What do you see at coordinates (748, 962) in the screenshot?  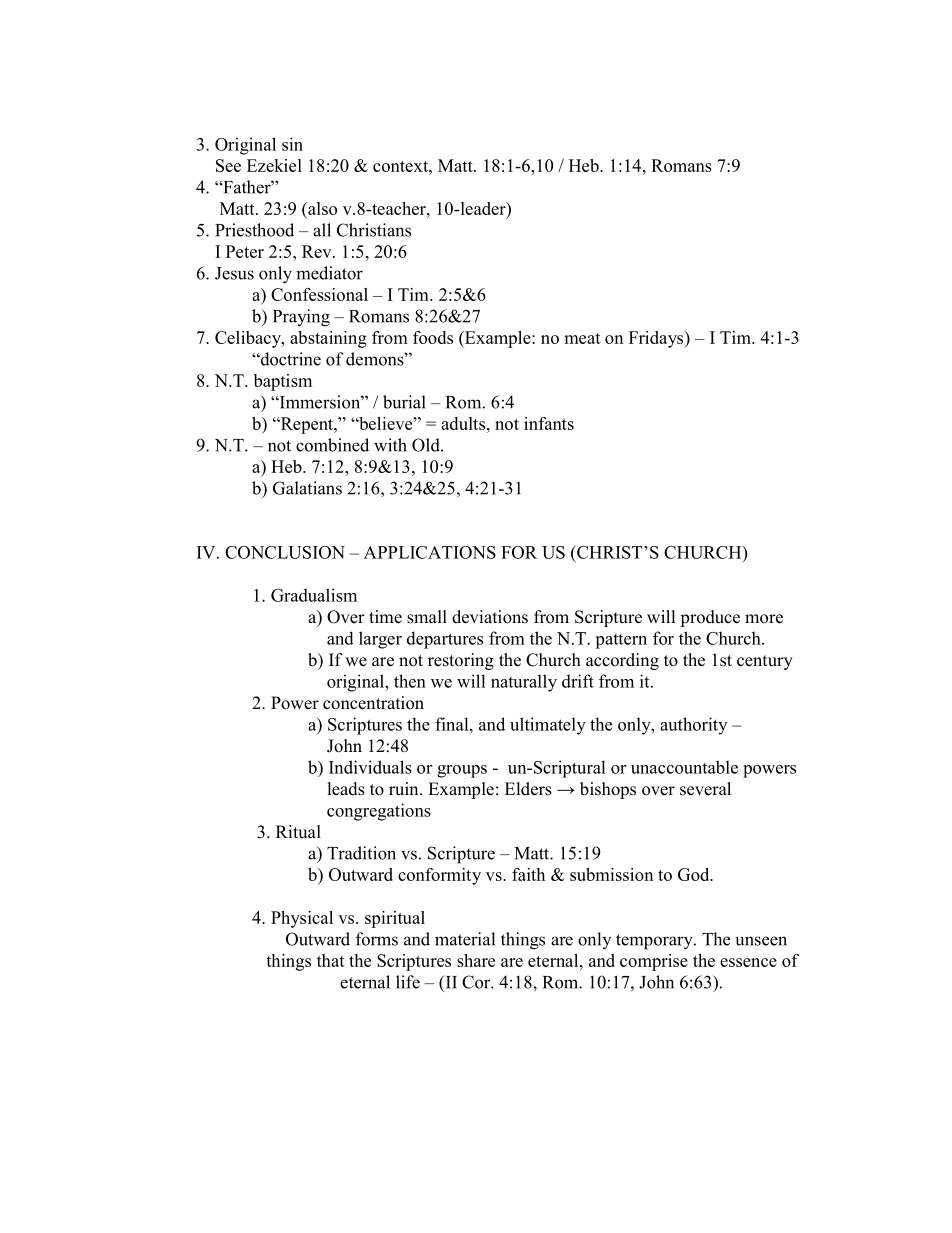 I see `essence` at bounding box center [748, 962].
